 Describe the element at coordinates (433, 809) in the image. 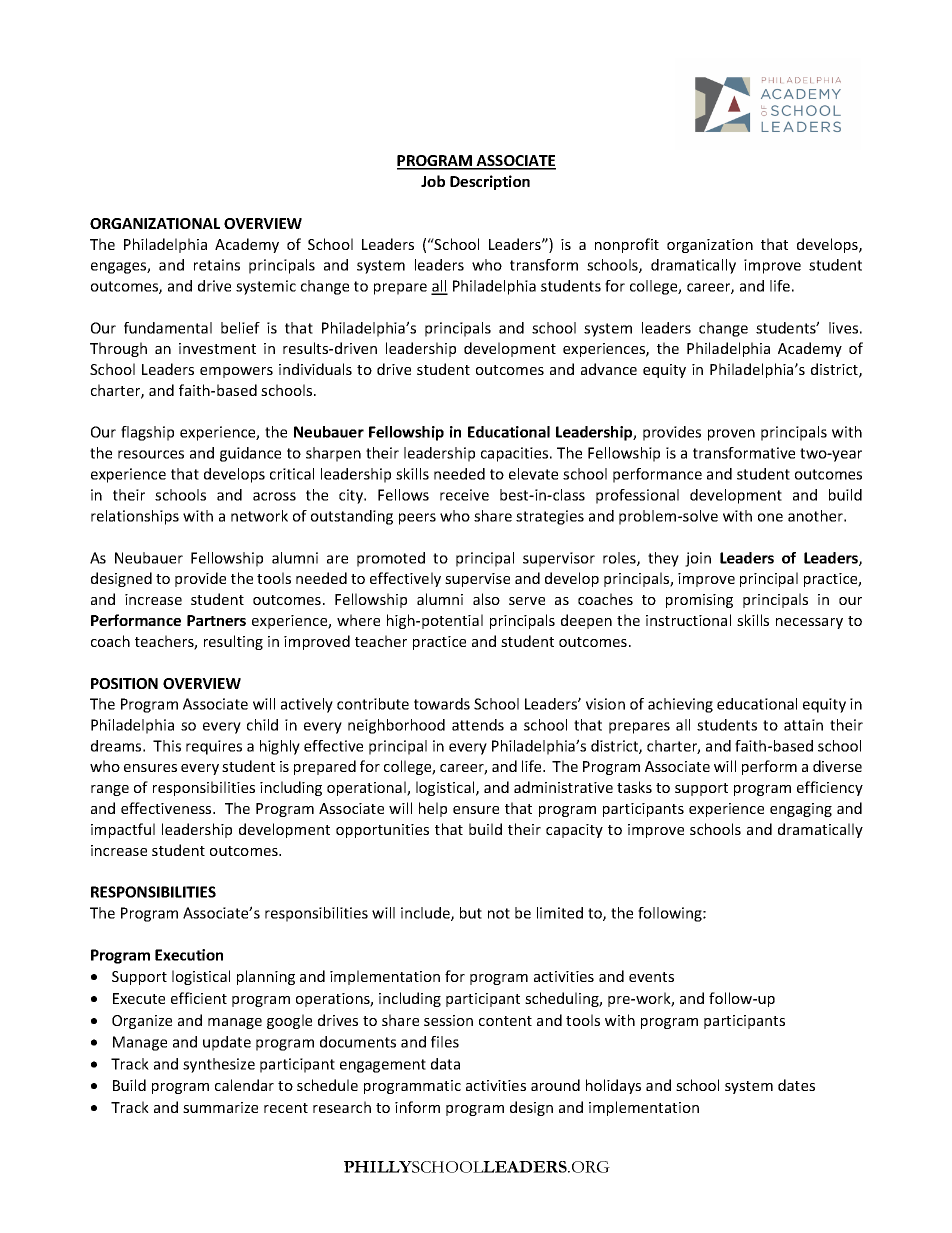

I see `help` at that location.
